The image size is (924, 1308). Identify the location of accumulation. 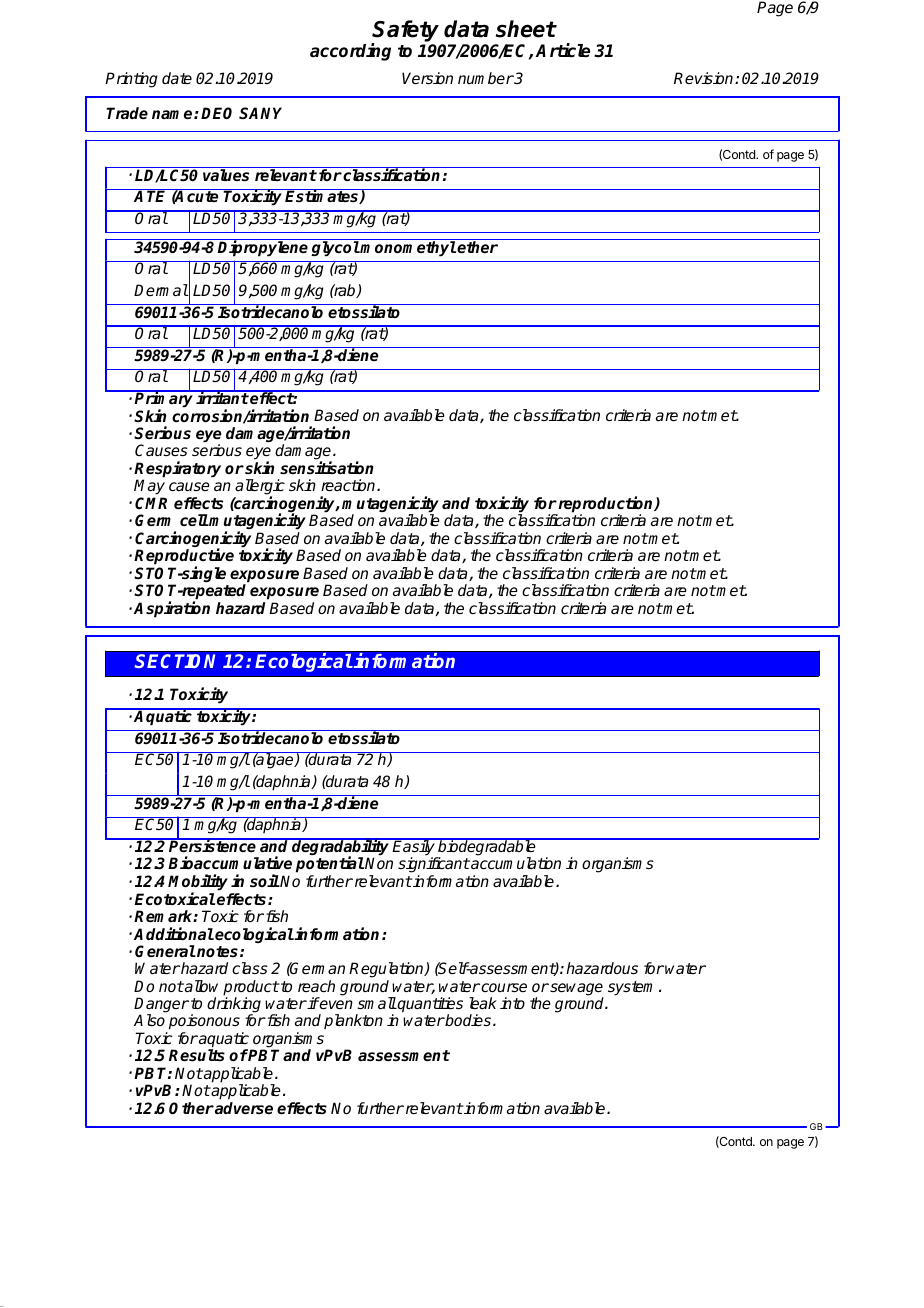
(515, 863).
